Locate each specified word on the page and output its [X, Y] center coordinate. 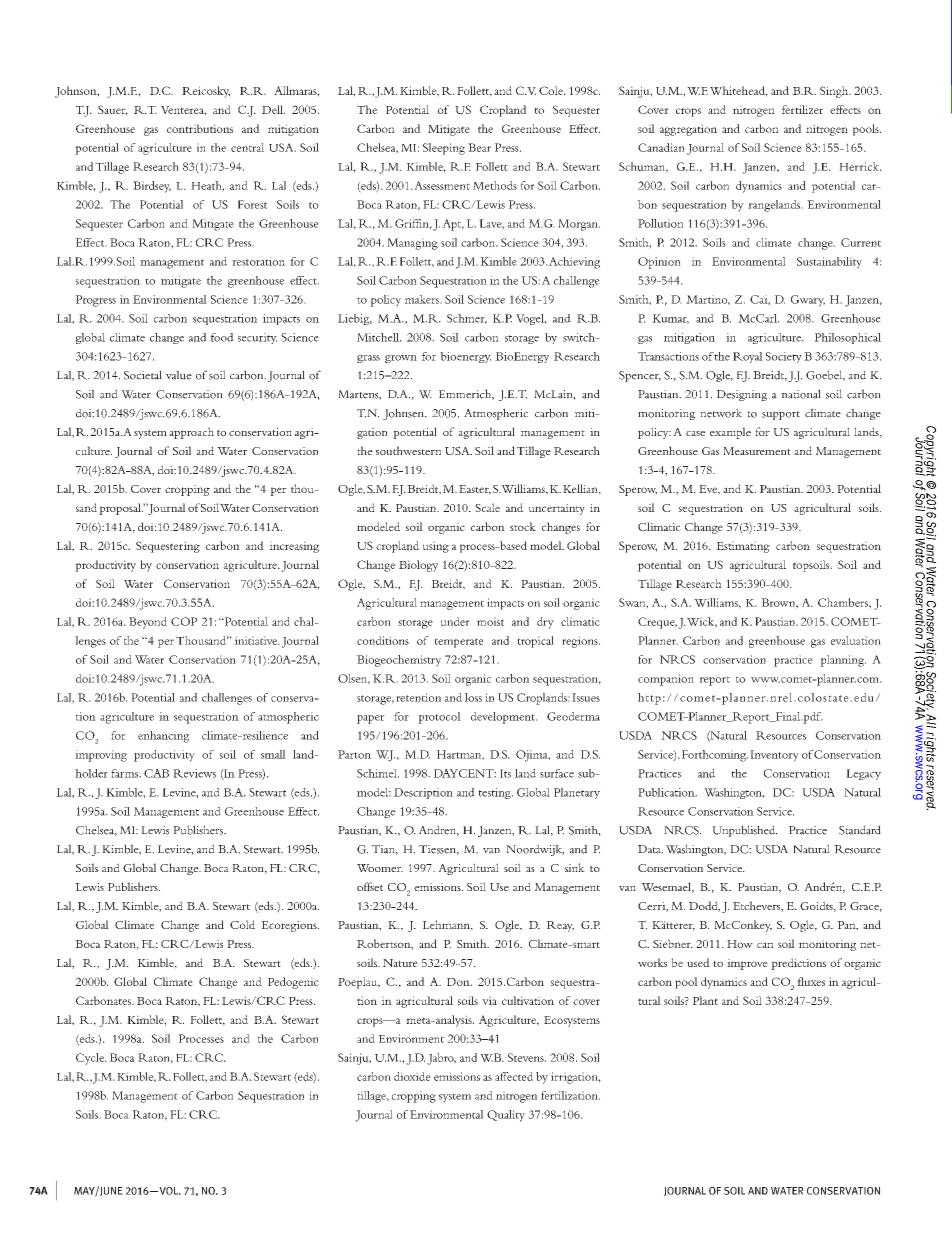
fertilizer [802, 109]
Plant [705, 1000]
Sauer [113, 110]
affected [514, 1076]
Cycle [91, 1059]
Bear [479, 147]
